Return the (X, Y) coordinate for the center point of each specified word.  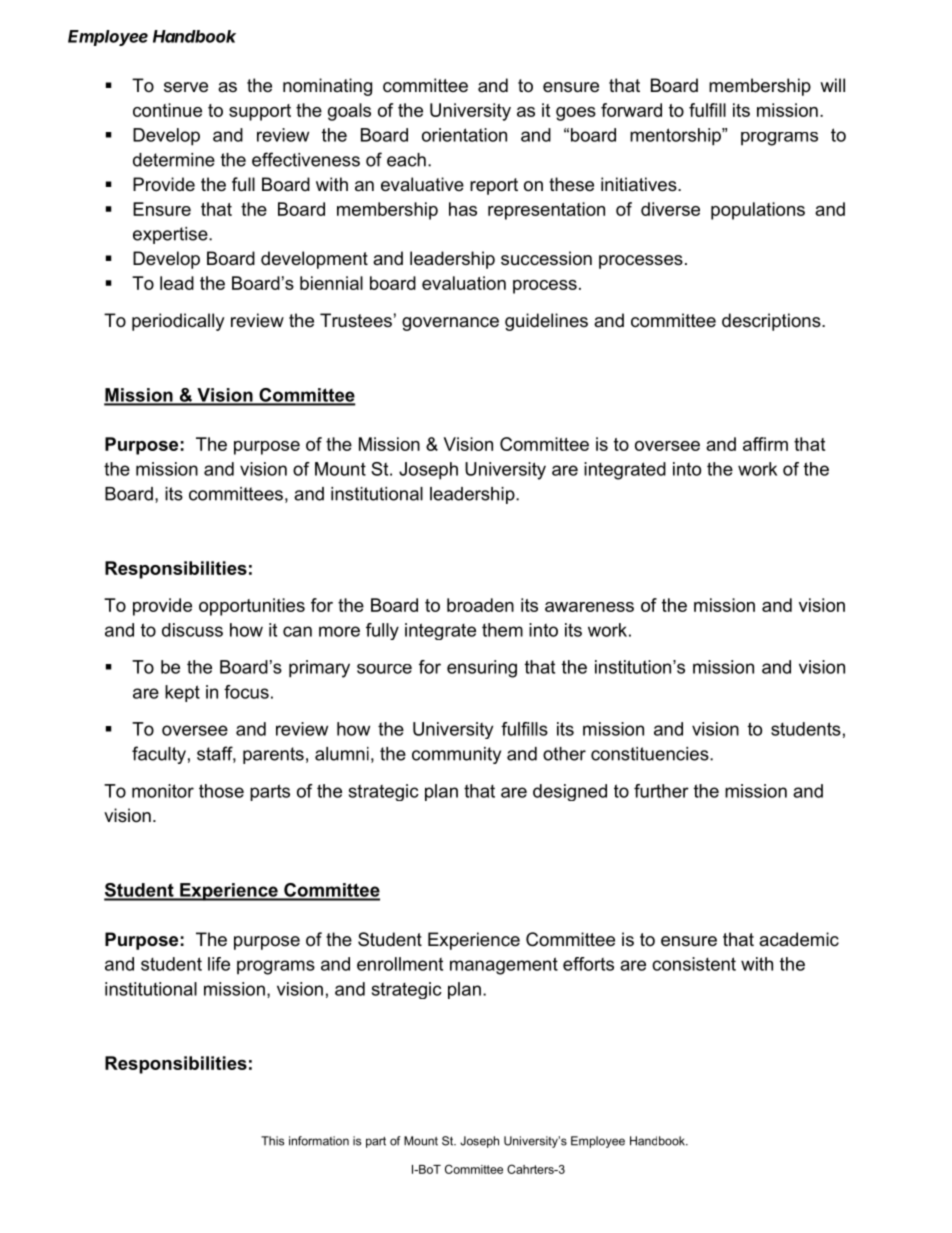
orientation (464, 135)
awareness (589, 607)
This (272, 1141)
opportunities (252, 607)
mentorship (676, 137)
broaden (480, 605)
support (260, 112)
